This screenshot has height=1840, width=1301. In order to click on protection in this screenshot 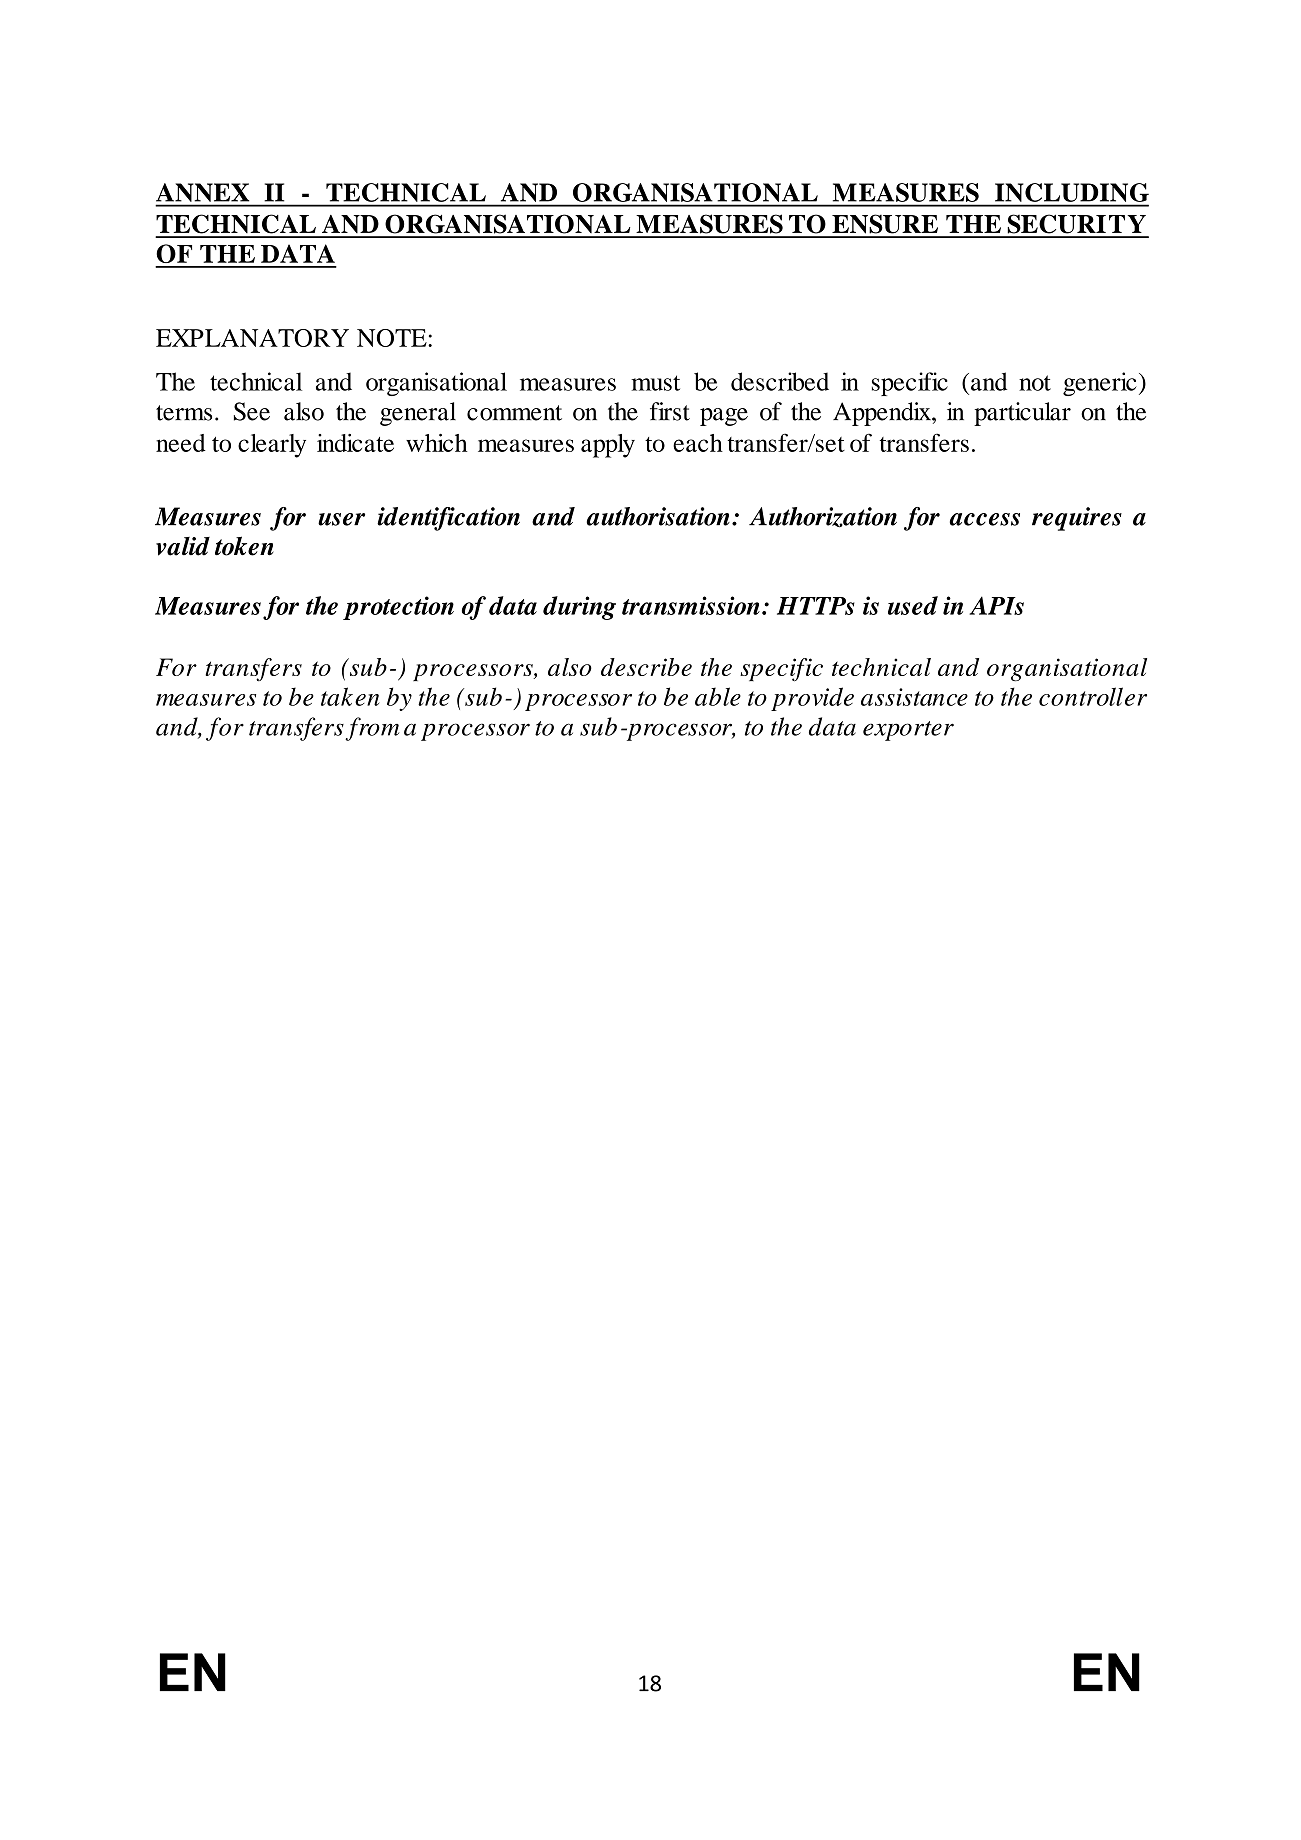, I will do `click(398, 608)`.
